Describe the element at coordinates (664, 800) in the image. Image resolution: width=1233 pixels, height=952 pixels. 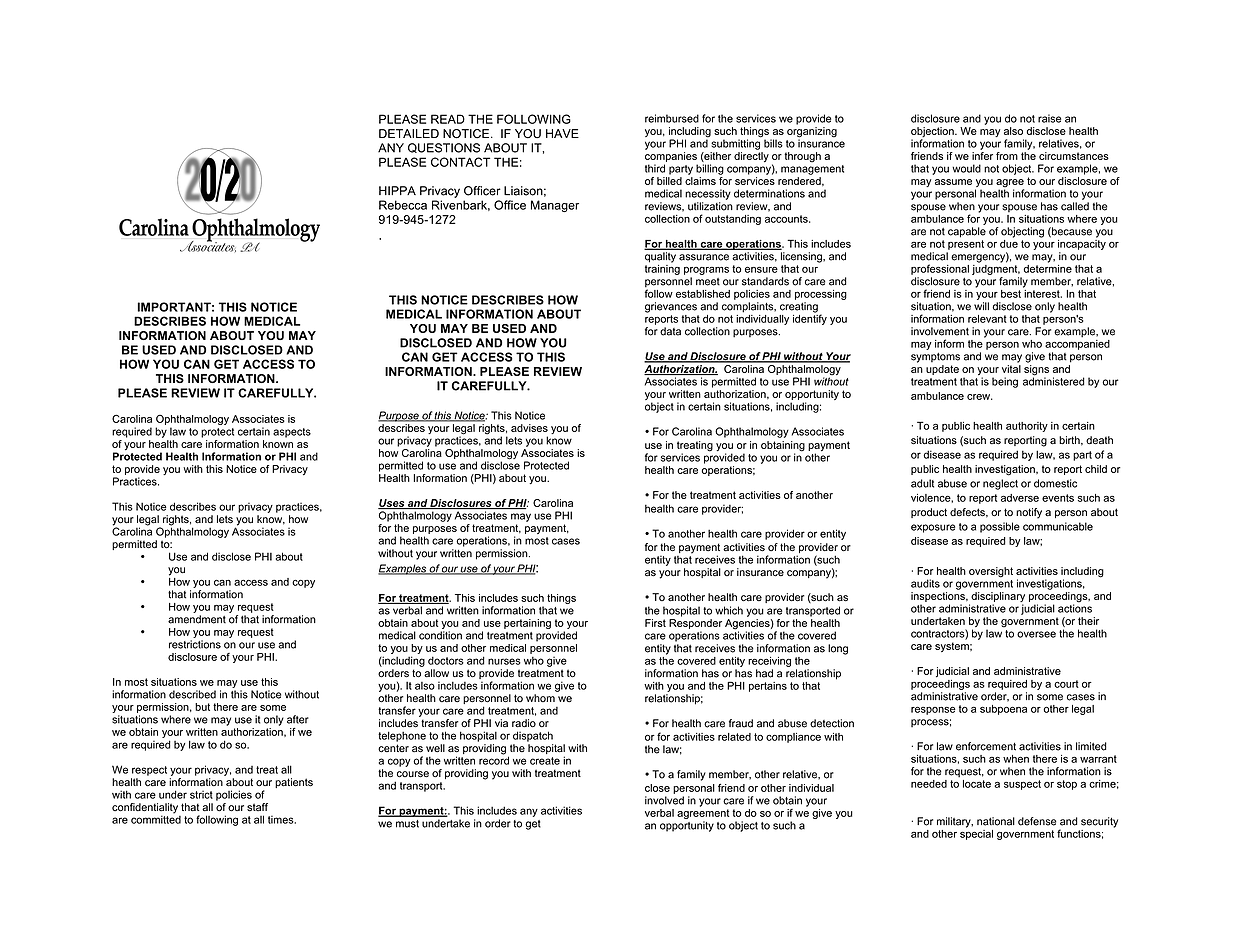
I see `involved` at that location.
